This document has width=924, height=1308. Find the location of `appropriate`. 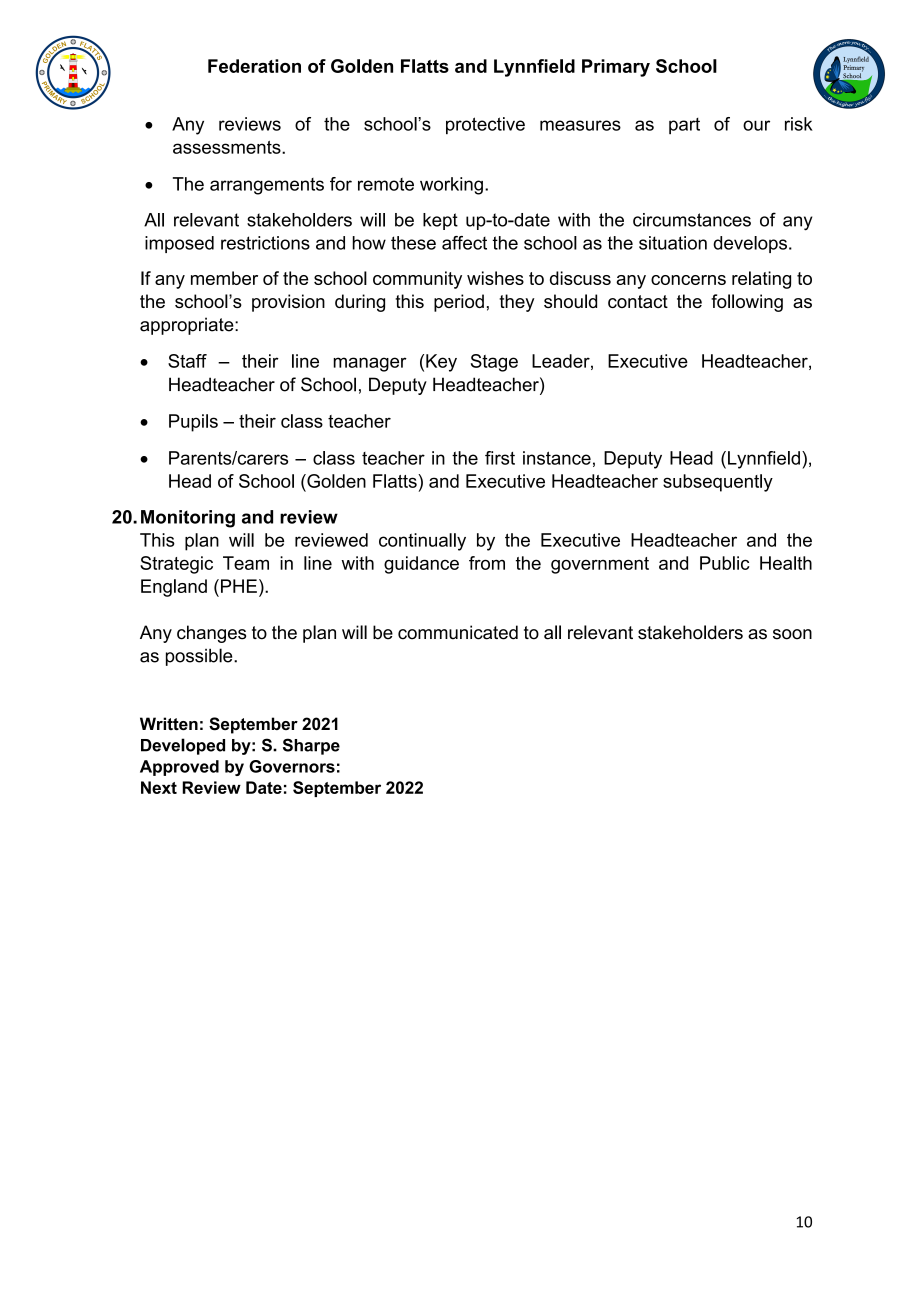

appropriate is located at coordinates (188, 326).
